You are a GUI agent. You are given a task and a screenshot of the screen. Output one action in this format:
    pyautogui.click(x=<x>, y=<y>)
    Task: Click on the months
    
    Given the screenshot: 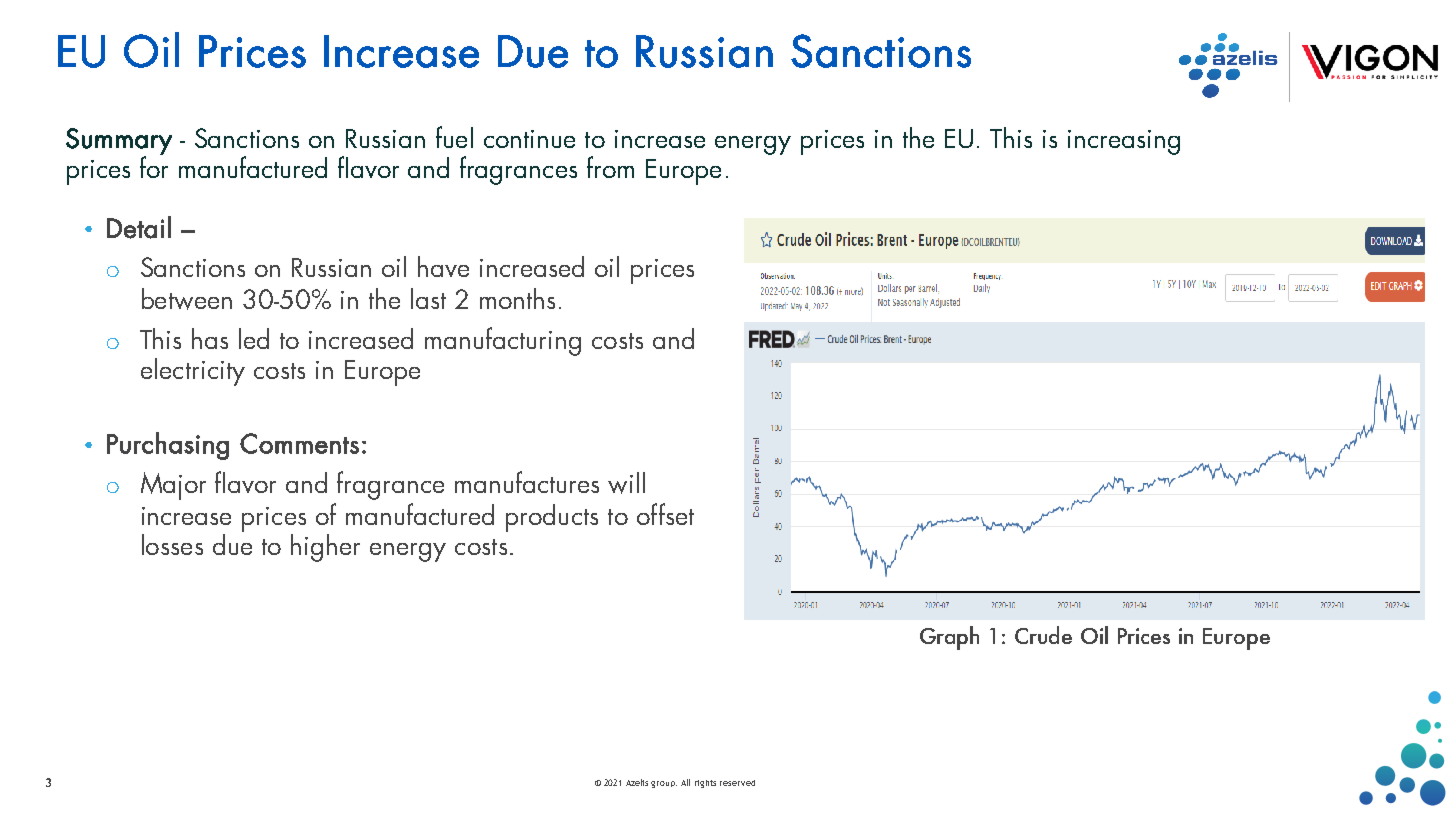 What is the action you would take?
    pyautogui.click(x=517, y=298)
